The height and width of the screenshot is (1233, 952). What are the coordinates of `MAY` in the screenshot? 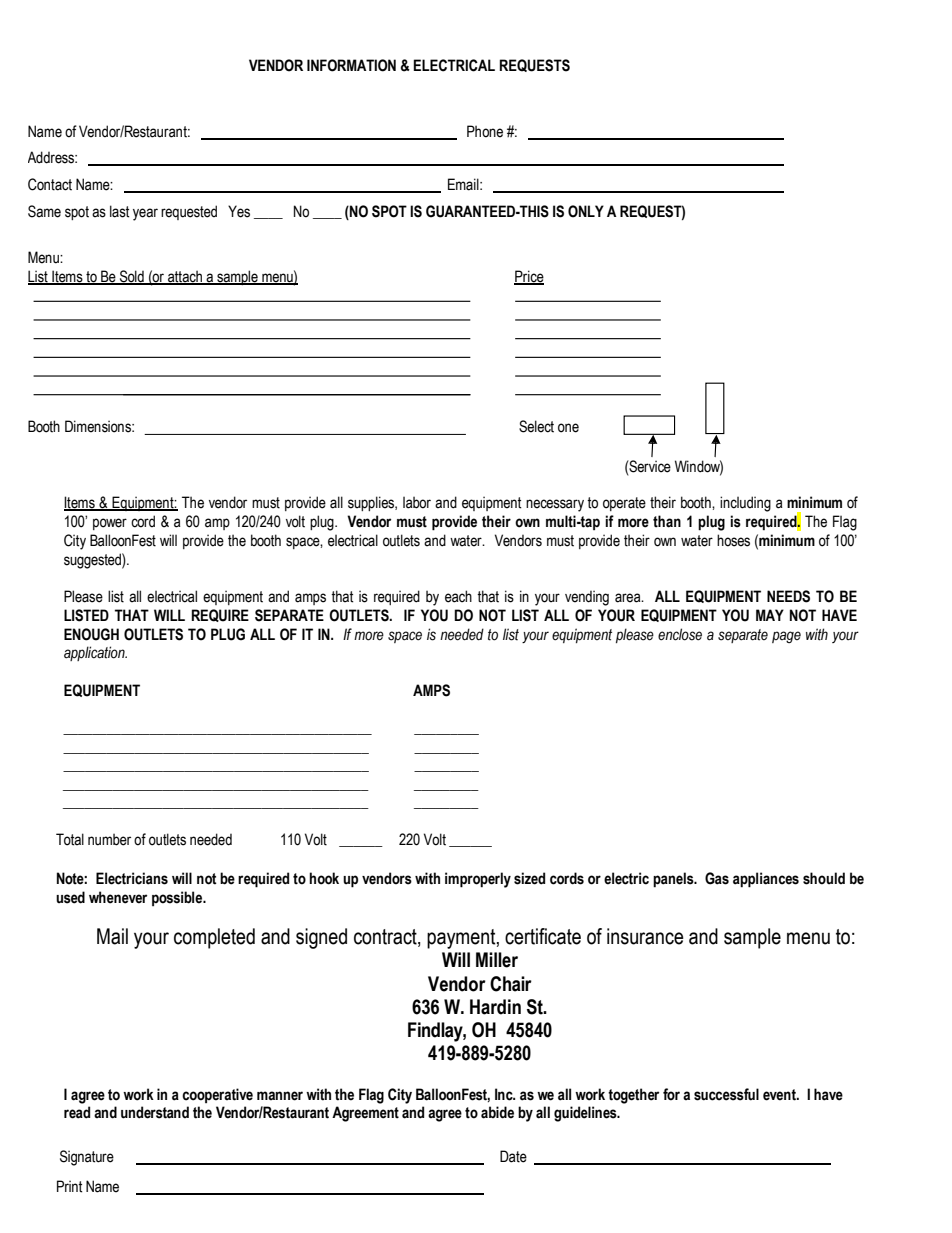 It's located at (770, 615).
